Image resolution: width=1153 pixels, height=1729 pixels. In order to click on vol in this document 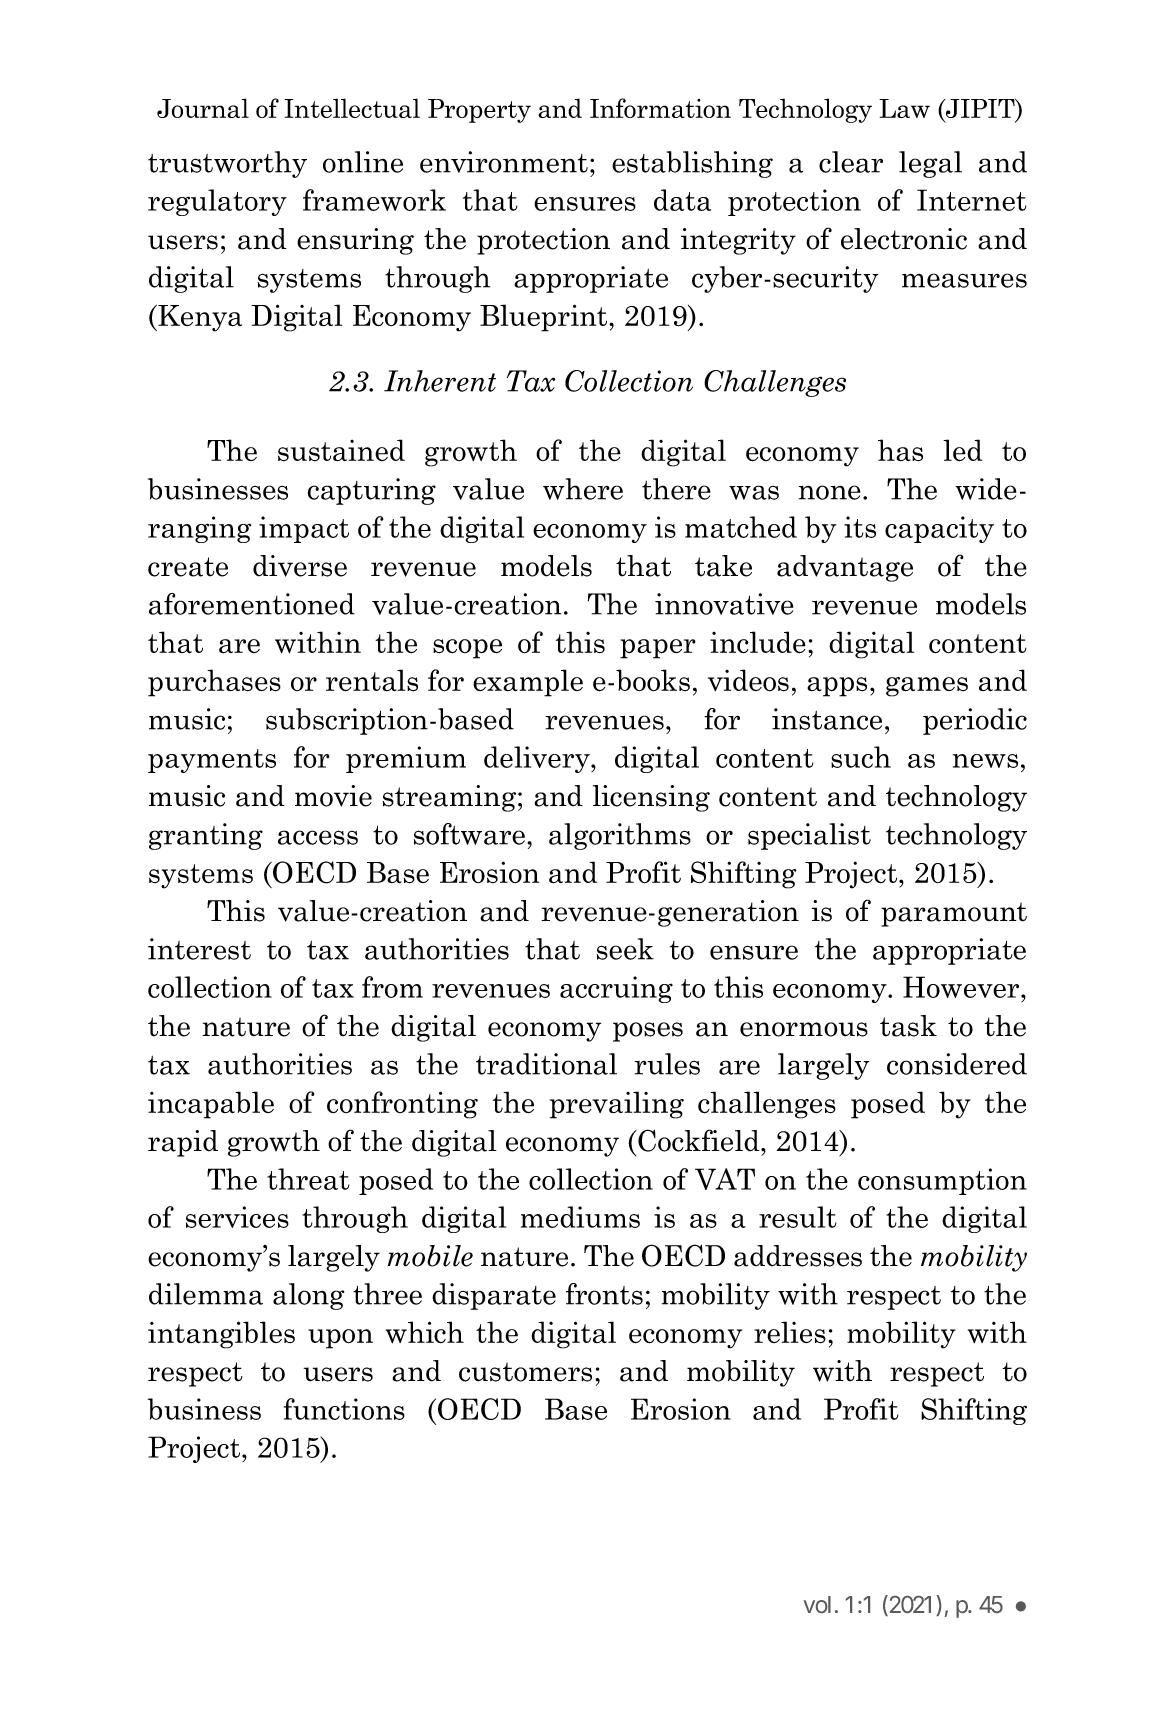, I will do `click(817, 1604)`.
